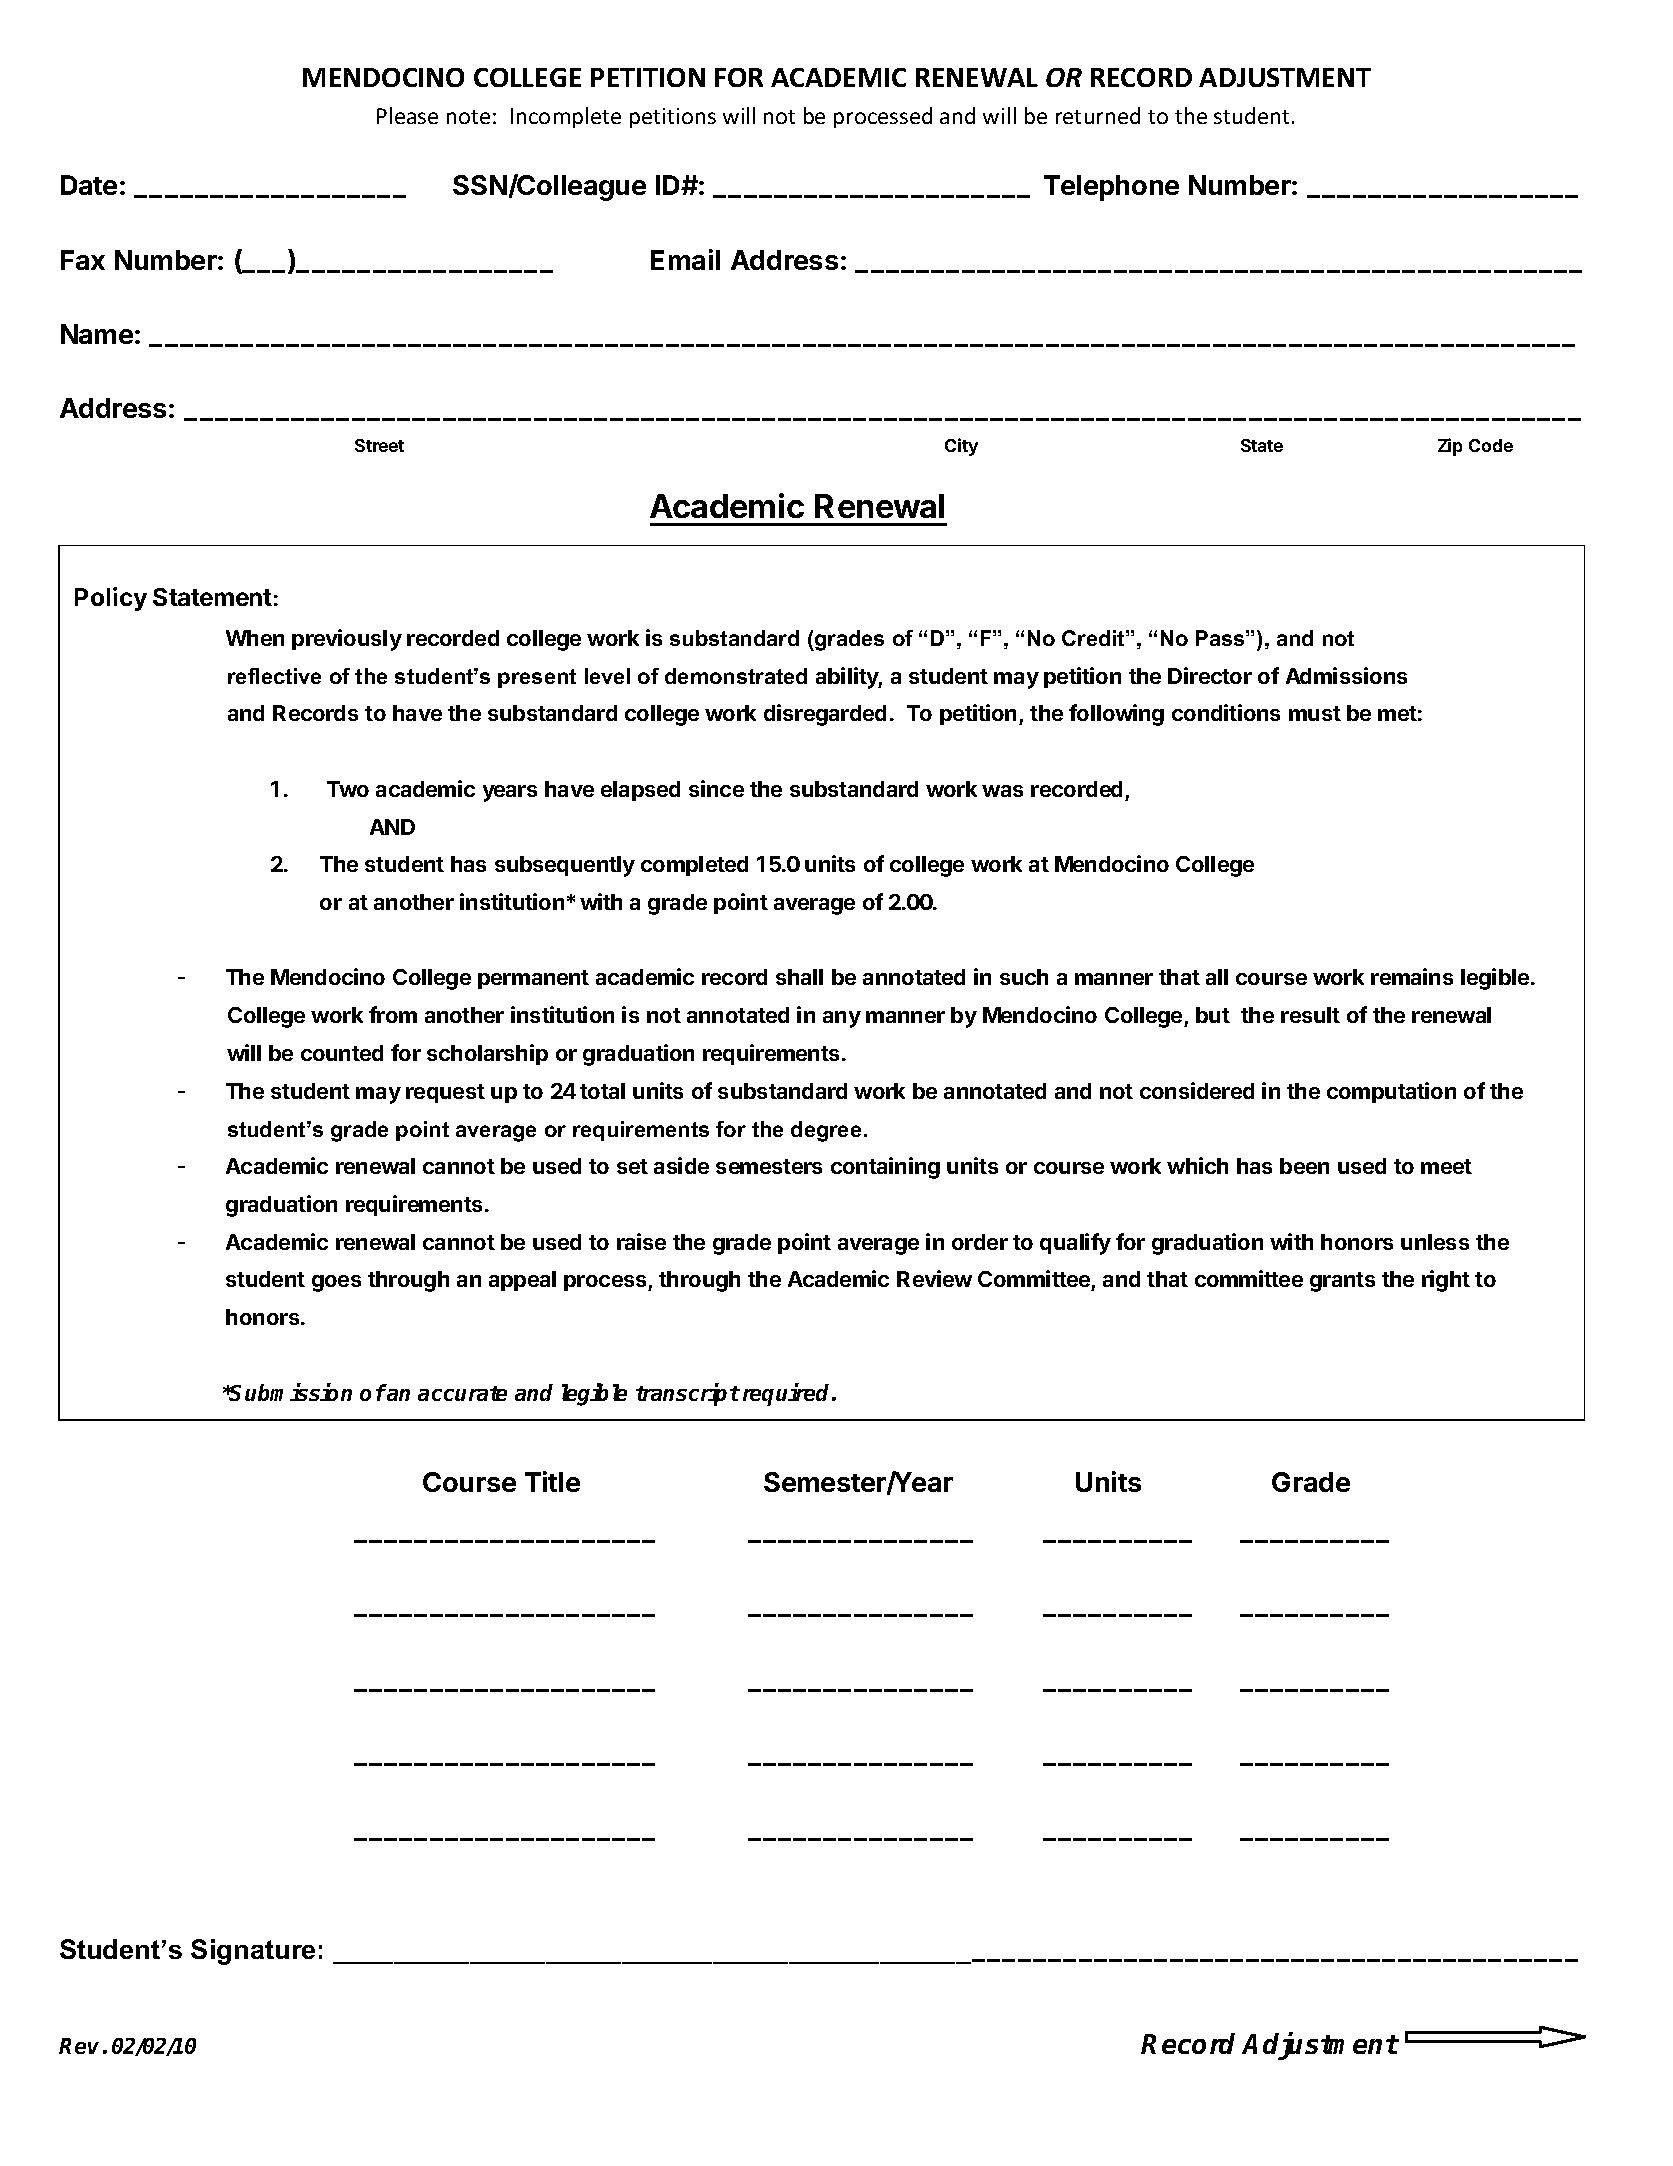  What do you see at coordinates (1450, 447) in the document?
I see `Zip` at bounding box center [1450, 447].
